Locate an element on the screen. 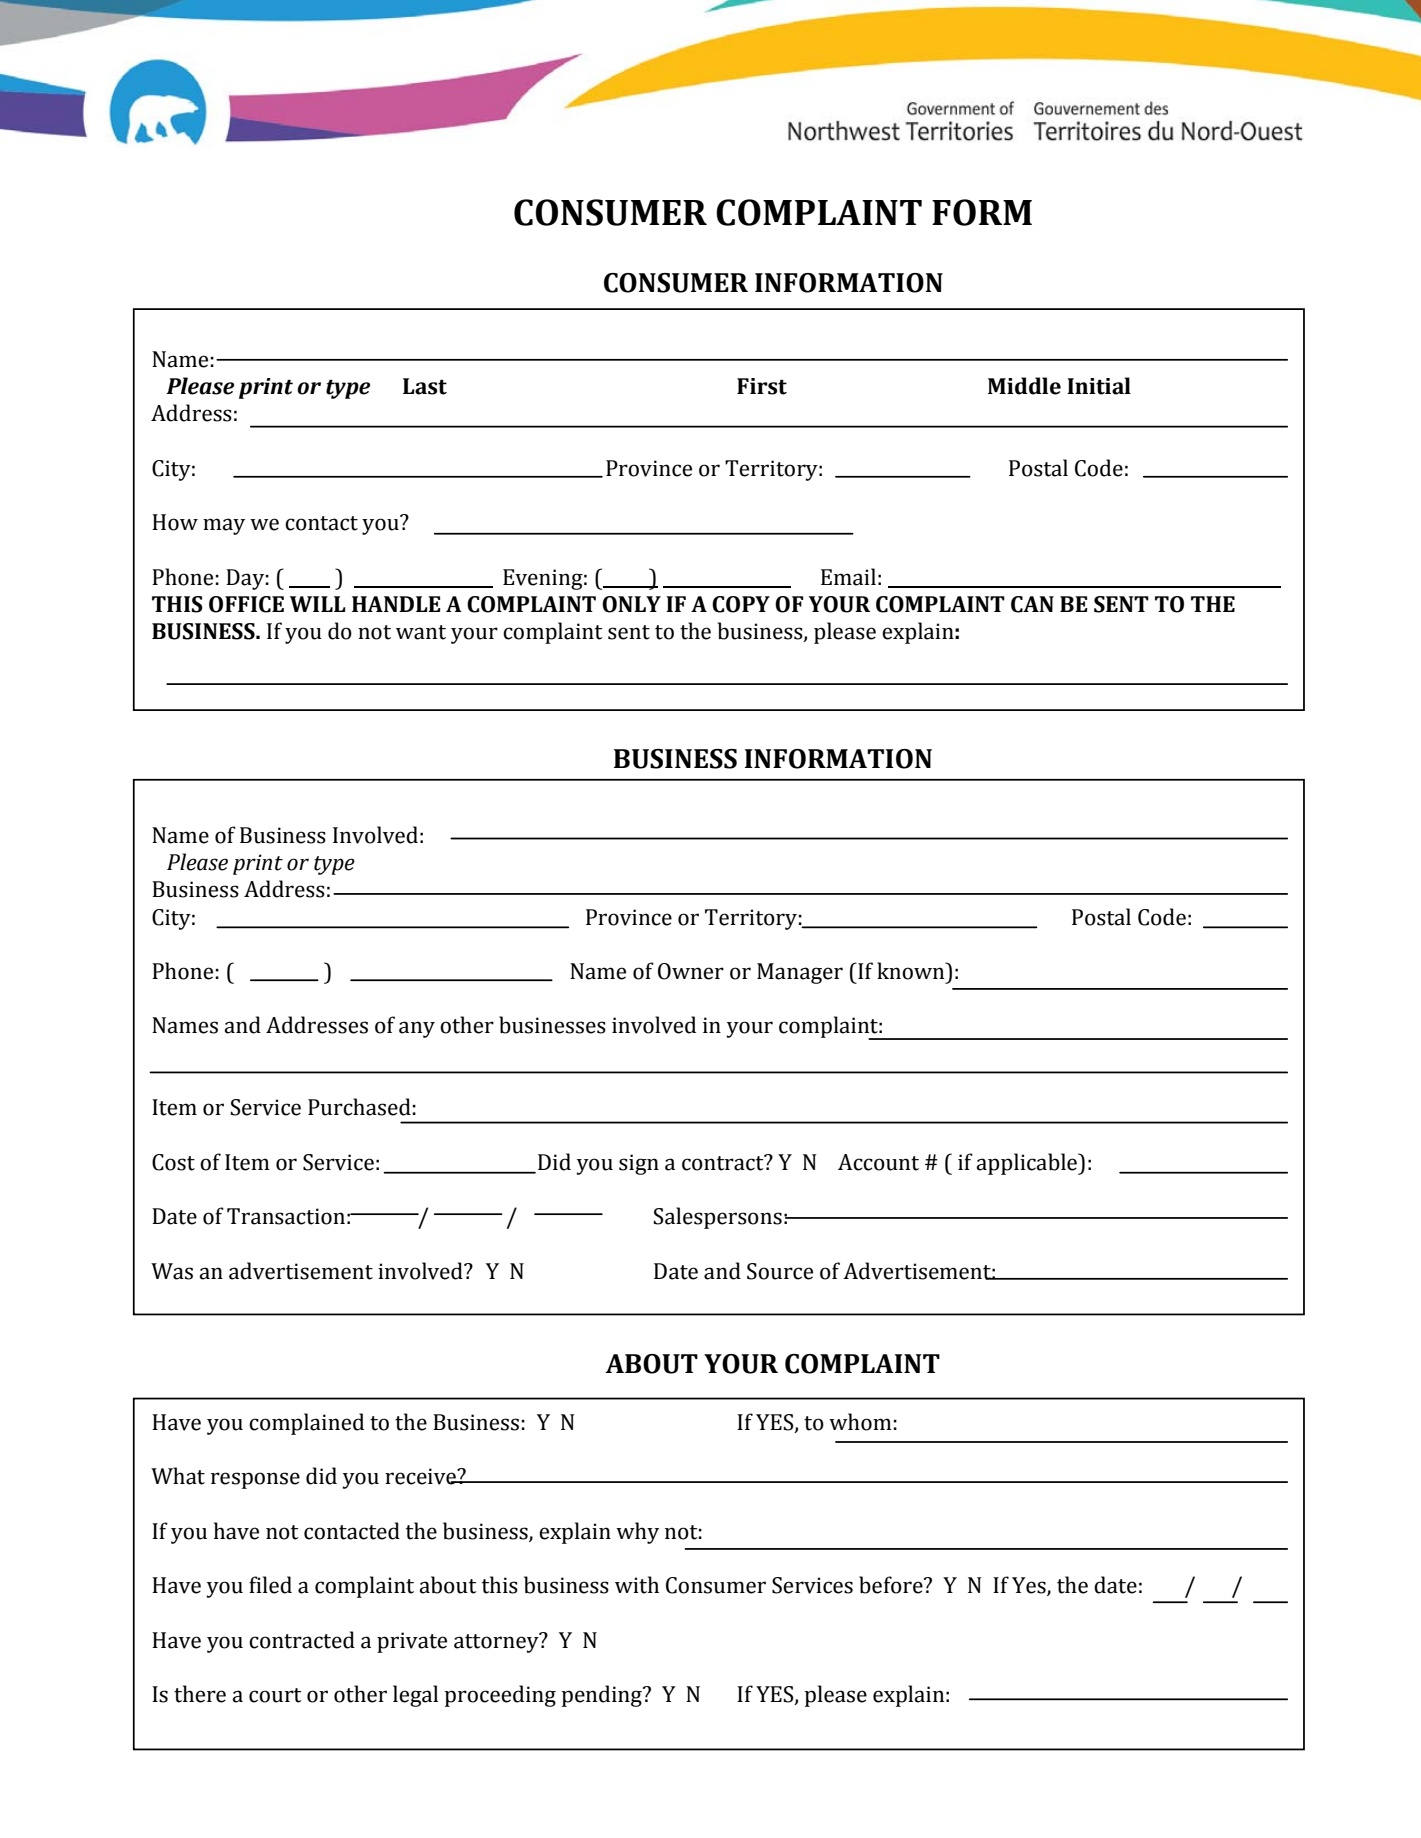  court is located at coordinates (275, 1695).
